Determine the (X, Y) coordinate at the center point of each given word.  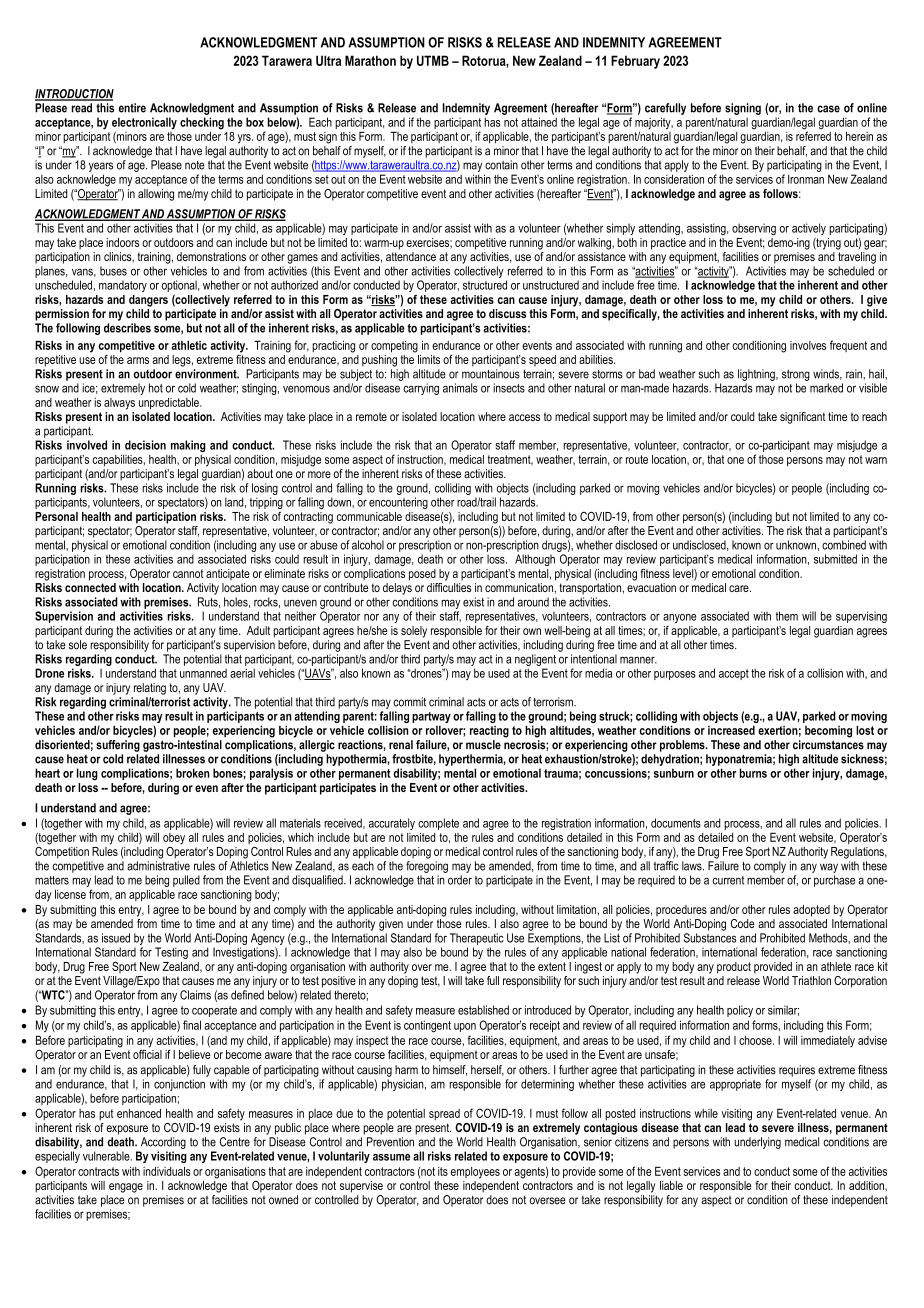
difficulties (449, 586)
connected (90, 587)
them (787, 616)
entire (132, 108)
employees (475, 1173)
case (828, 109)
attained (539, 122)
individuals (166, 1171)
